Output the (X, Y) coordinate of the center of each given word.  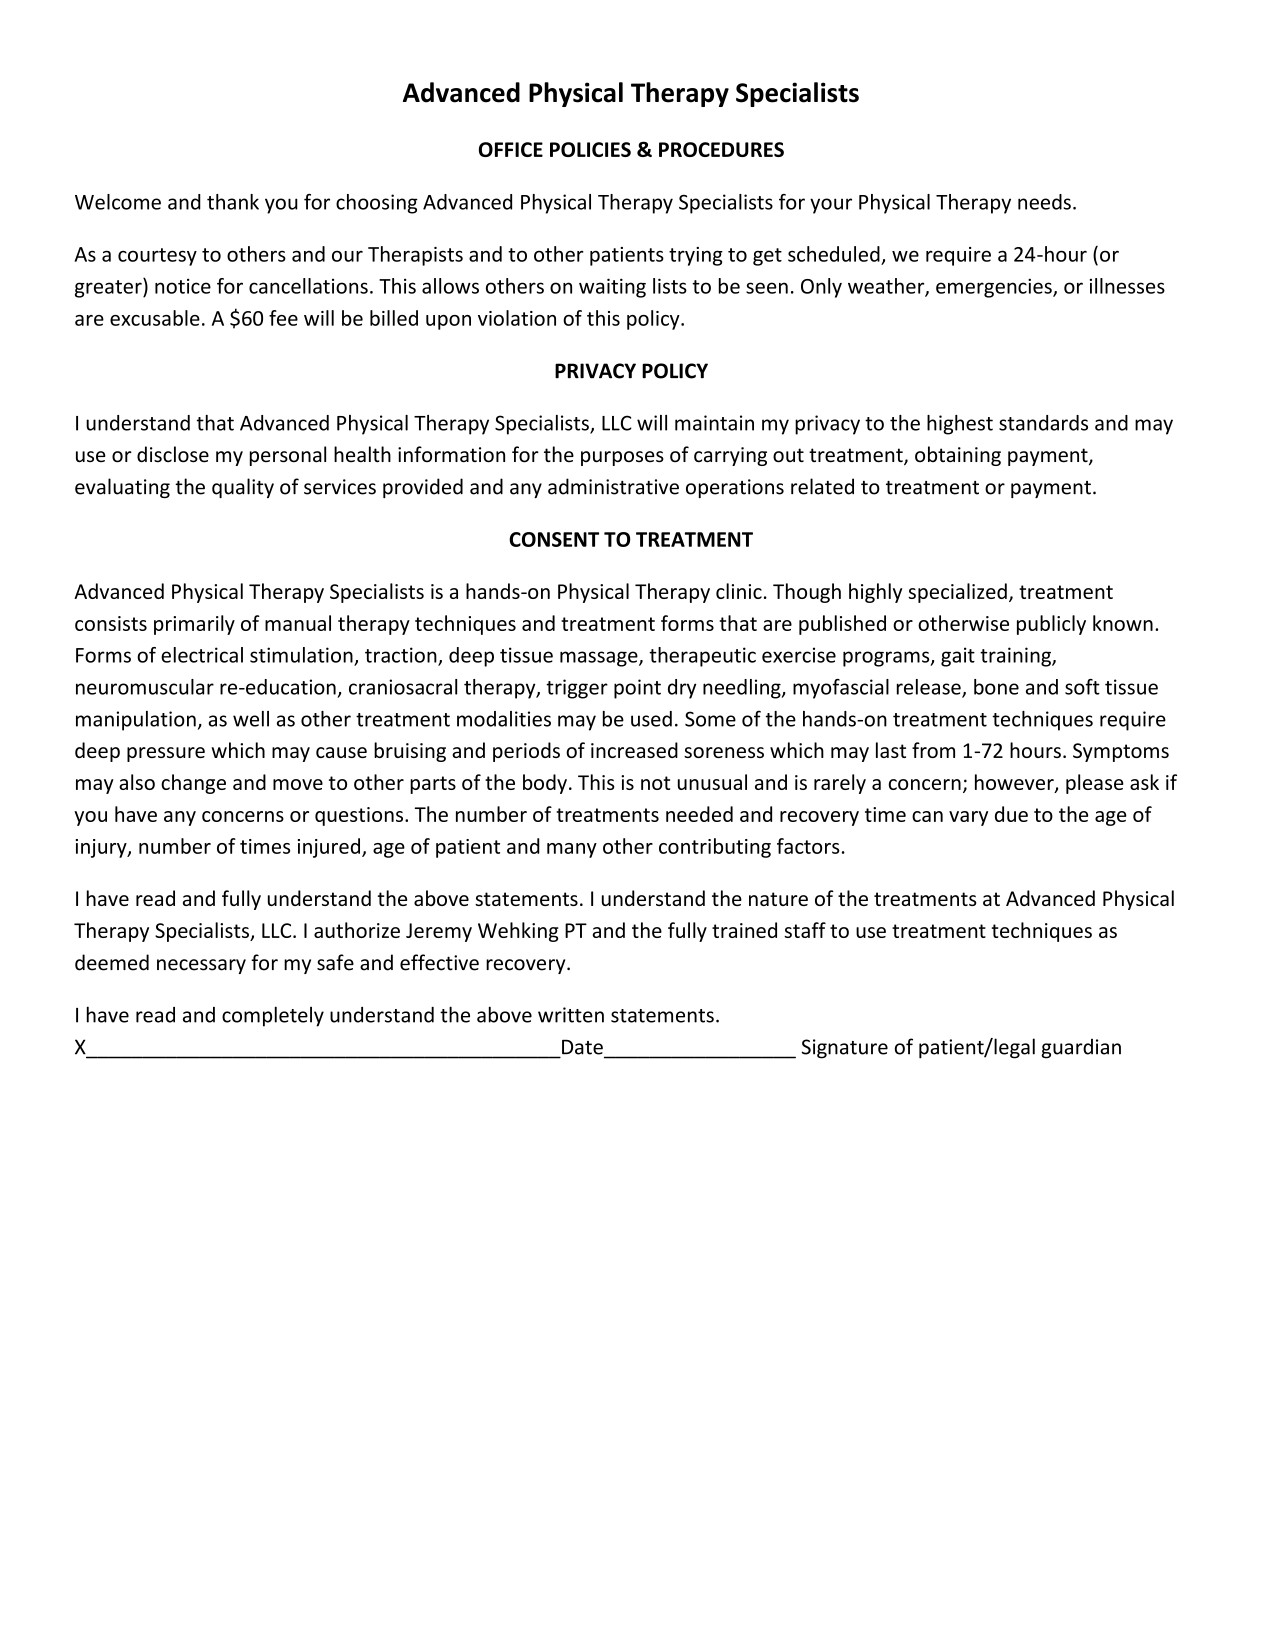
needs (1044, 202)
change (193, 784)
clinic (739, 591)
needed (699, 814)
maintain (714, 423)
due (1011, 814)
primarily (194, 625)
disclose (173, 454)
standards (1043, 423)
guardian (1081, 1049)
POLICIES (590, 149)
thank (233, 202)
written (571, 1015)
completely (273, 1016)
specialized (957, 593)
